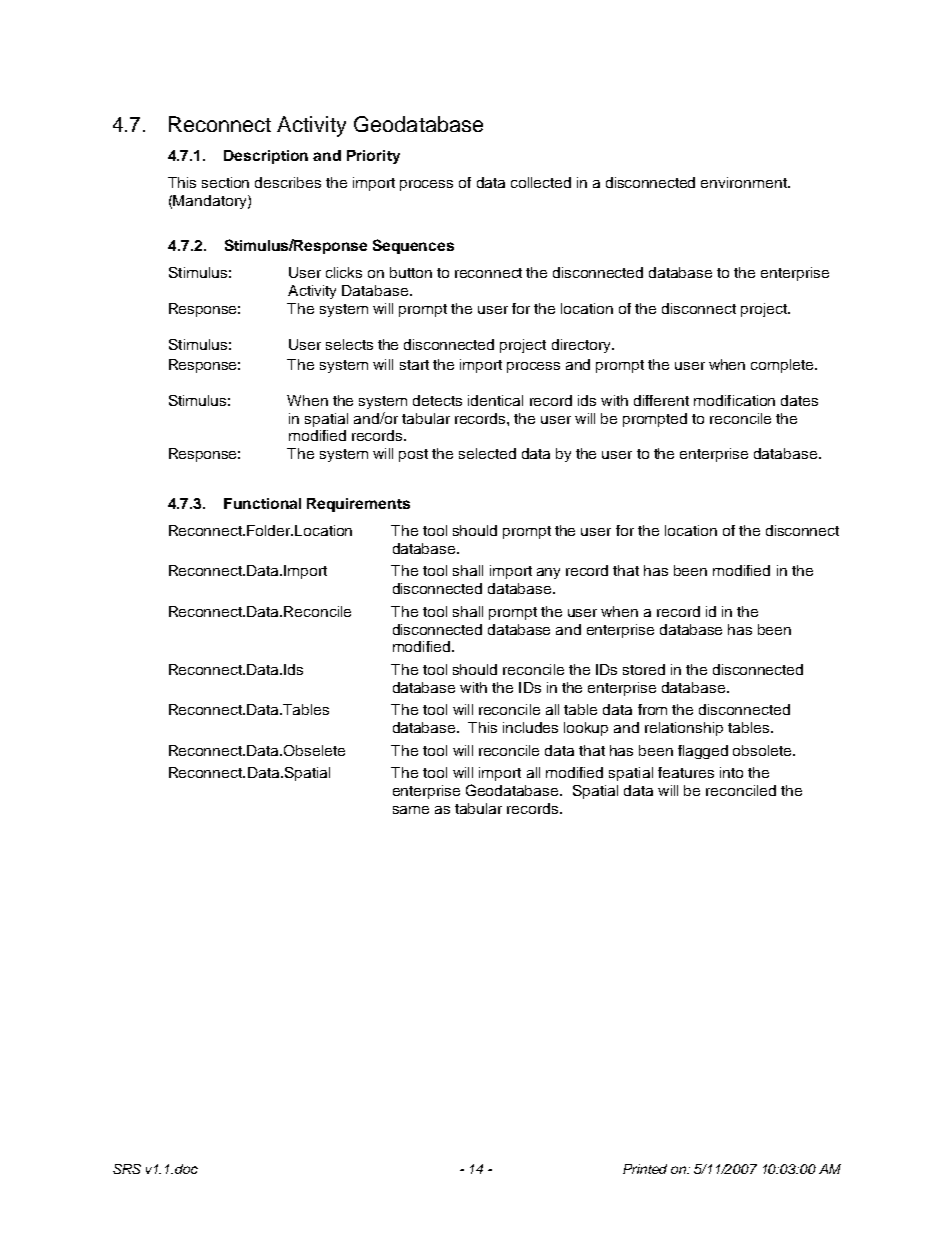 Image resolution: width=952 pixels, height=1233 pixels. I want to click on stored, so click(644, 669).
